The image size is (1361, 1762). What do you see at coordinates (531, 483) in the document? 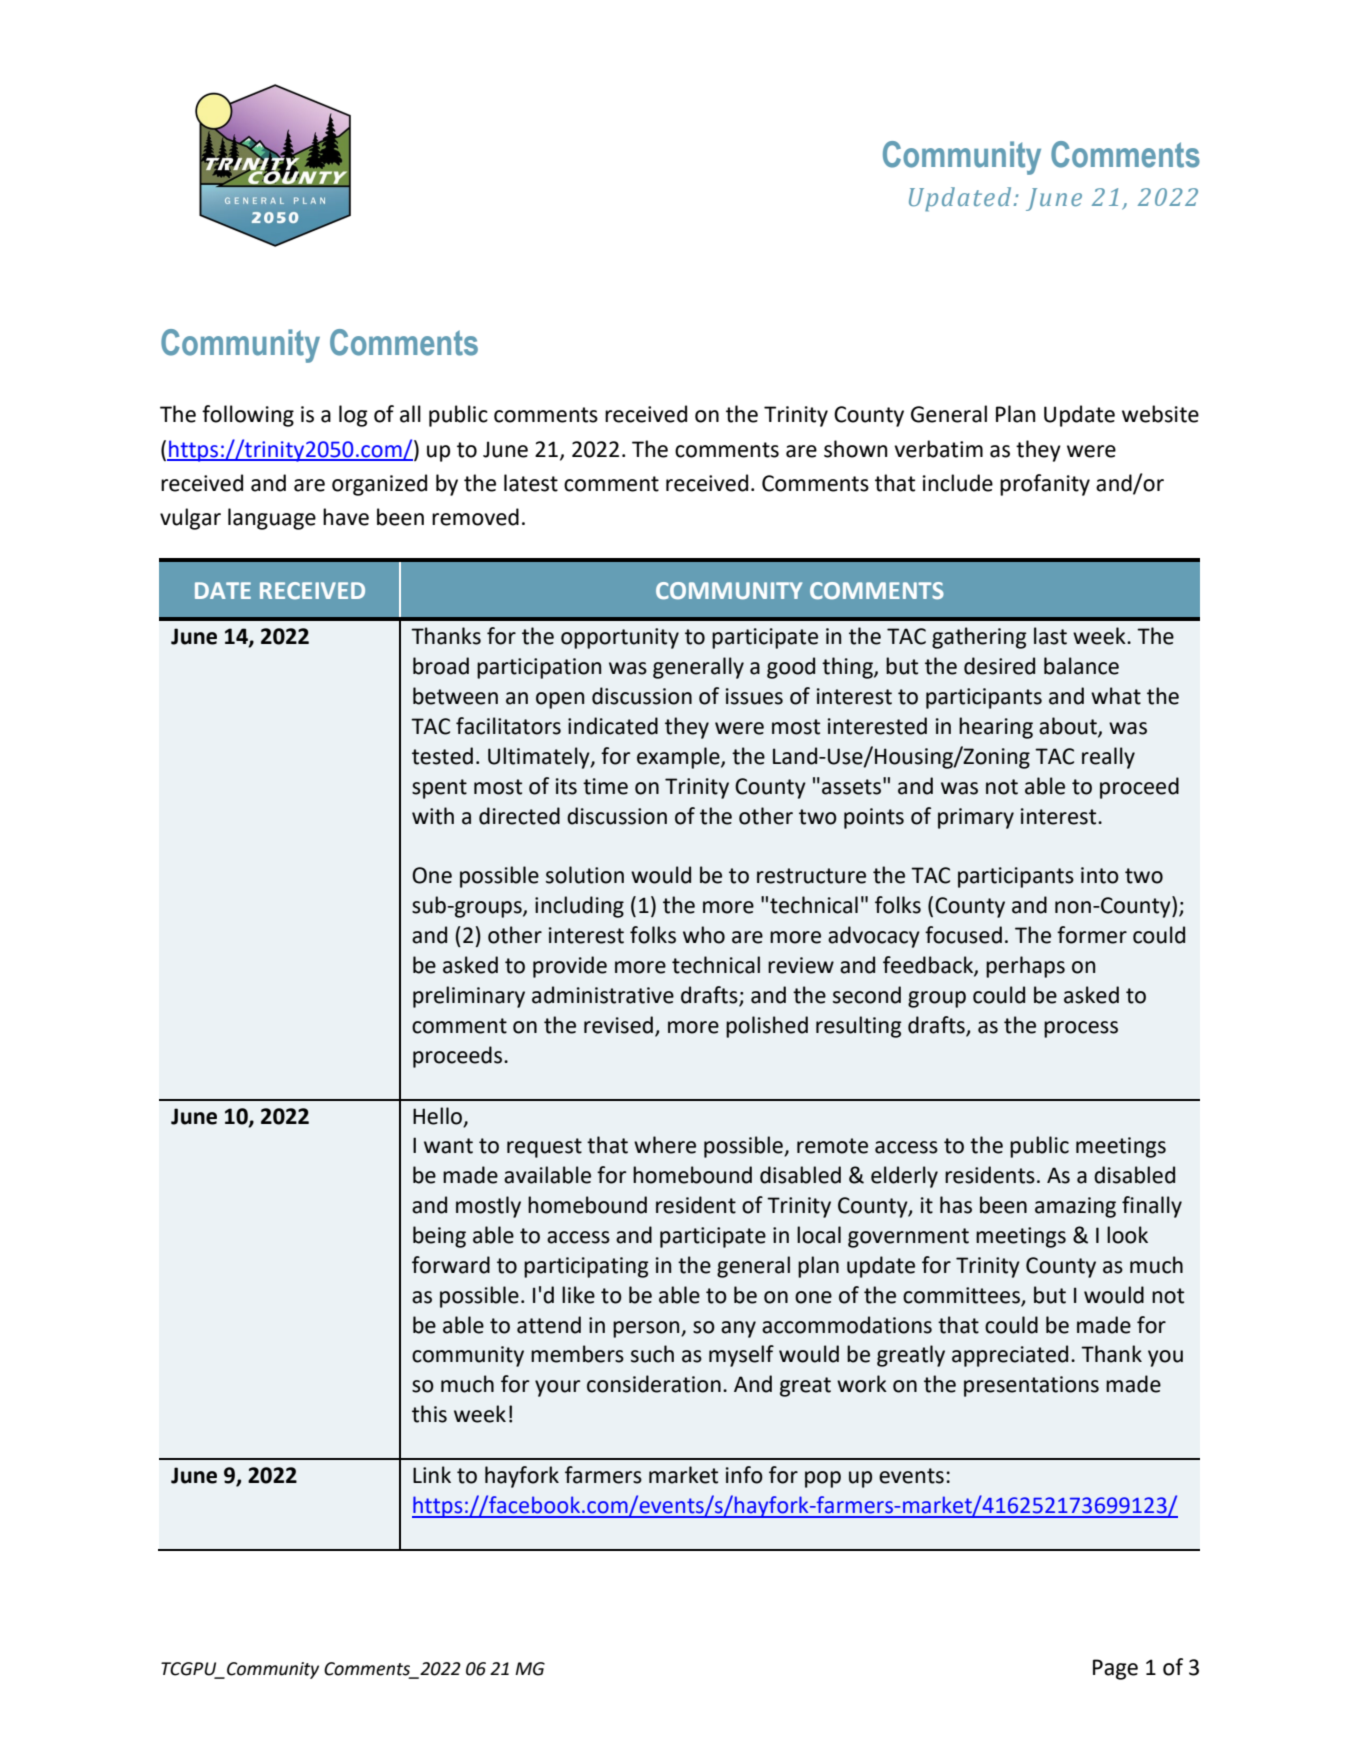
I see `latest` at bounding box center [531, 483].
